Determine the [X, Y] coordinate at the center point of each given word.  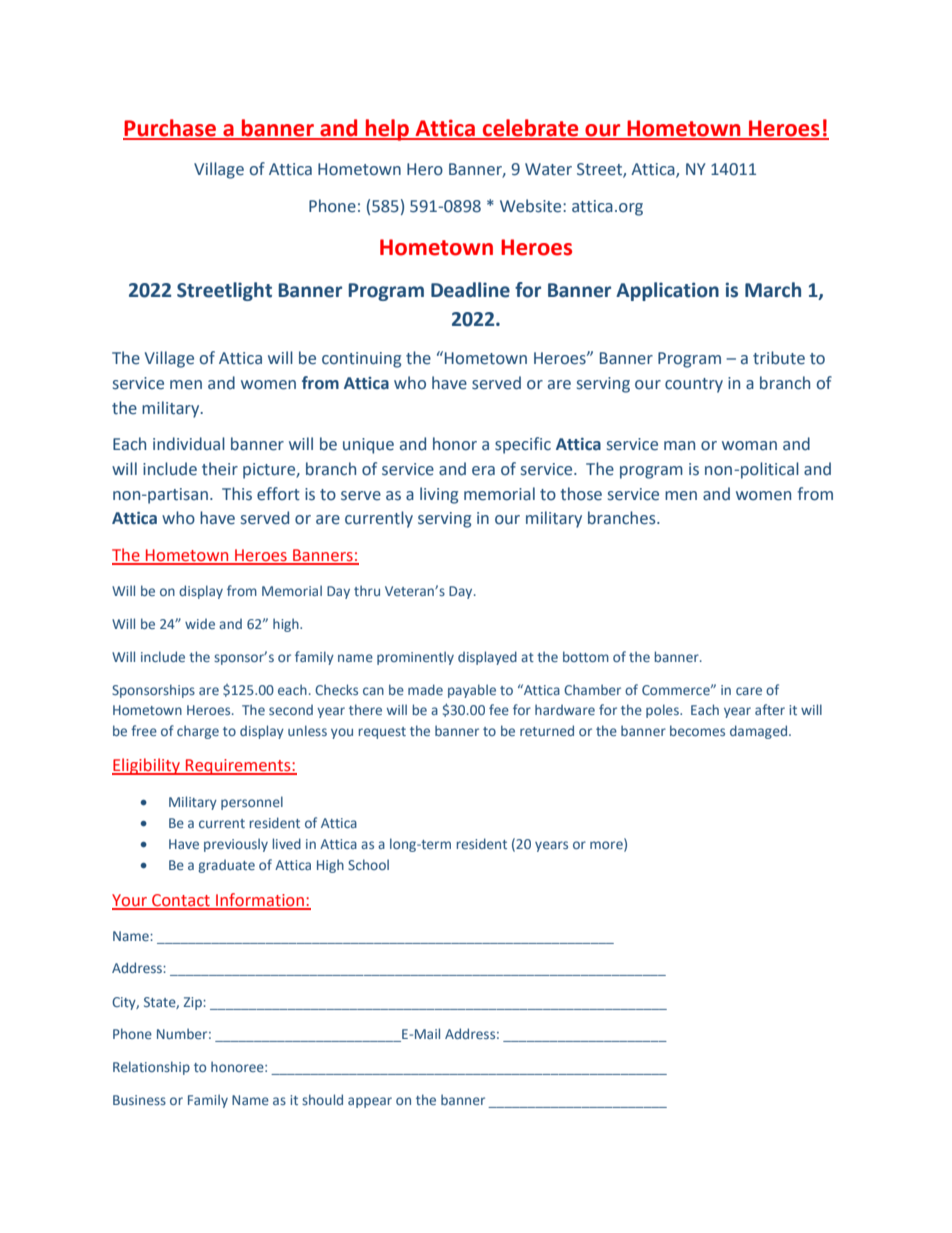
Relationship [151, 1068]
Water [548, 169]
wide [200, 624]
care [749, 691]
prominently [415, 658]
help [387, 130]
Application [667, 291]
